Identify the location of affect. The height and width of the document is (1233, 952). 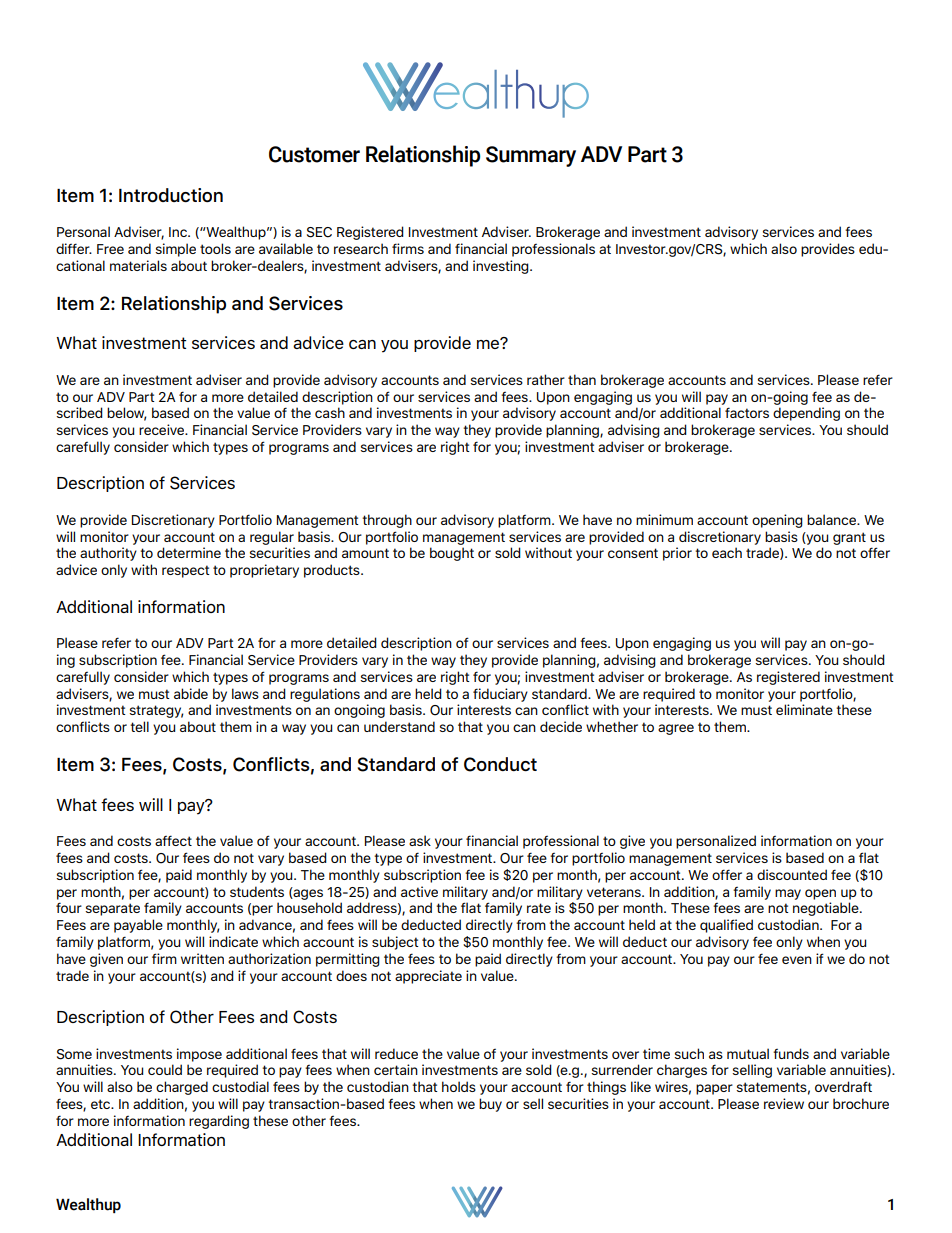
(173, 840).
